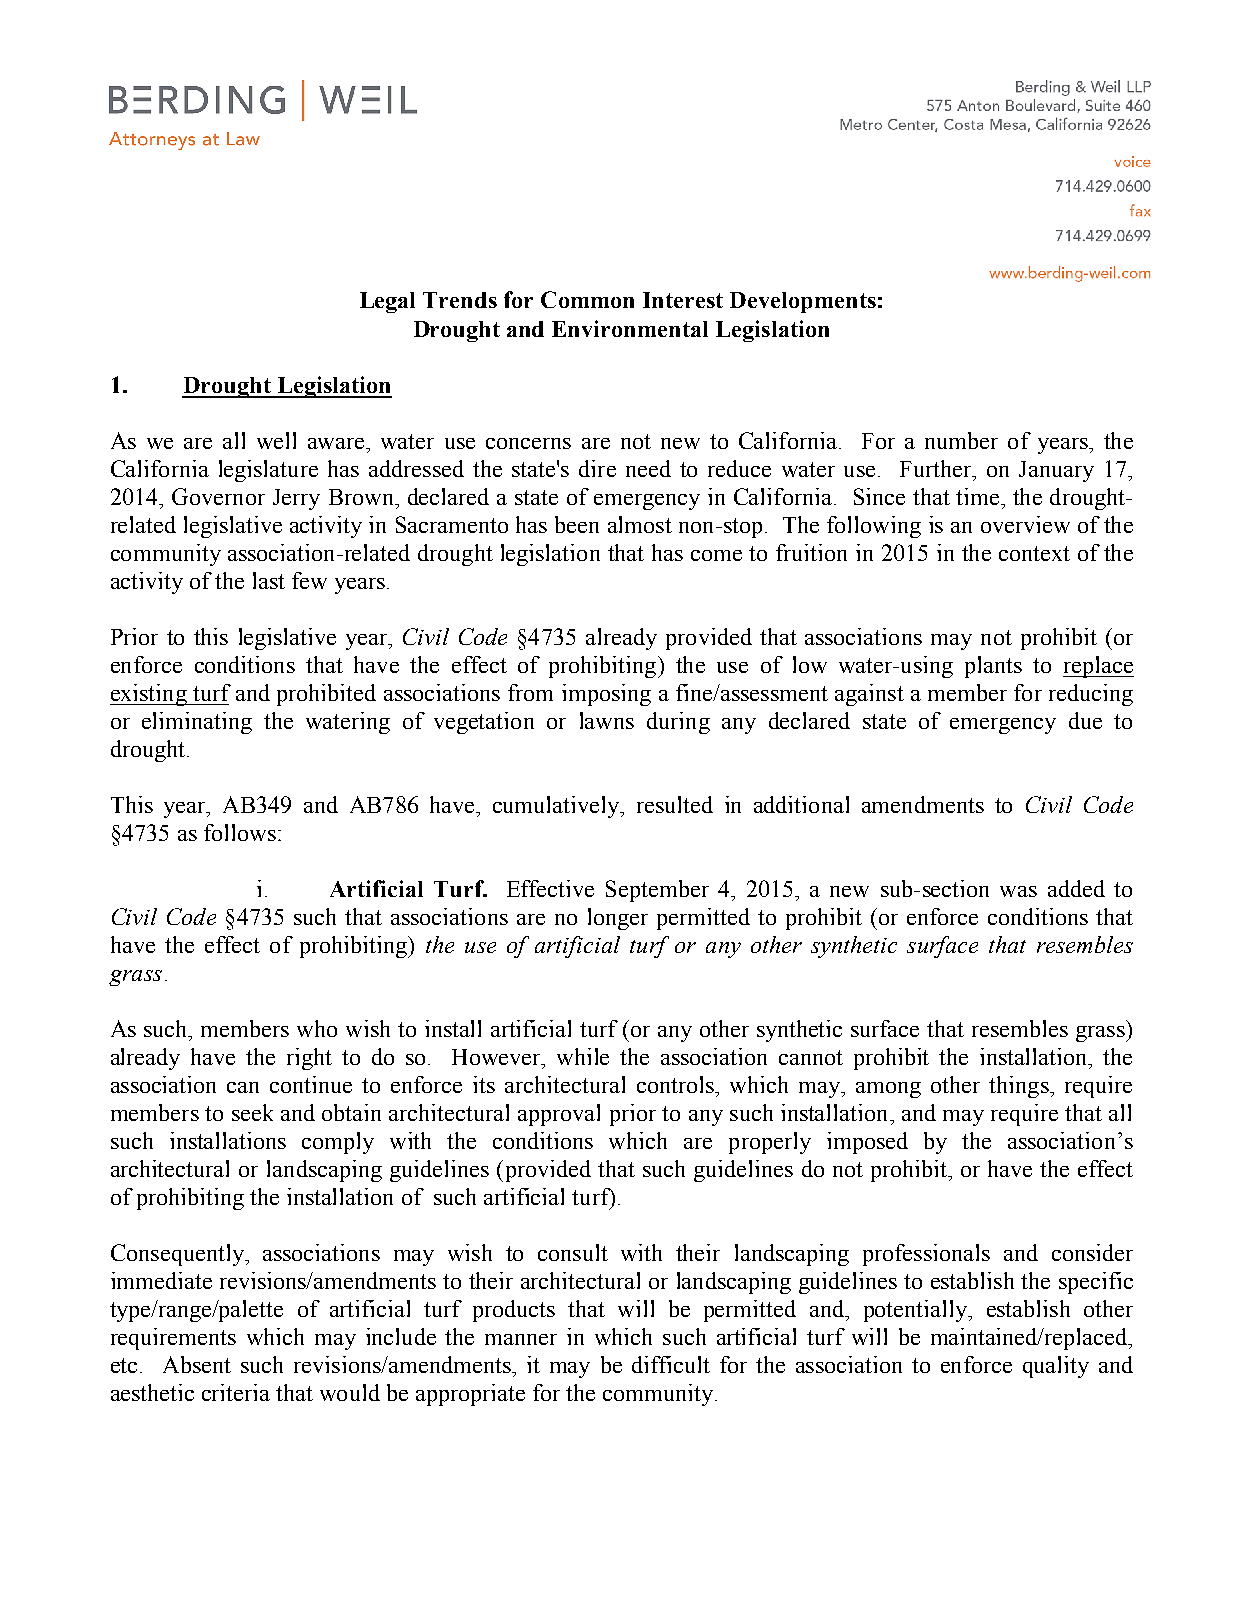 The width and height of the screenshot is (1243, 1608). What do you see at coordinates (671, 1364) in the screenshot?
I see `difficult` at bounding box center [671, 1364].
